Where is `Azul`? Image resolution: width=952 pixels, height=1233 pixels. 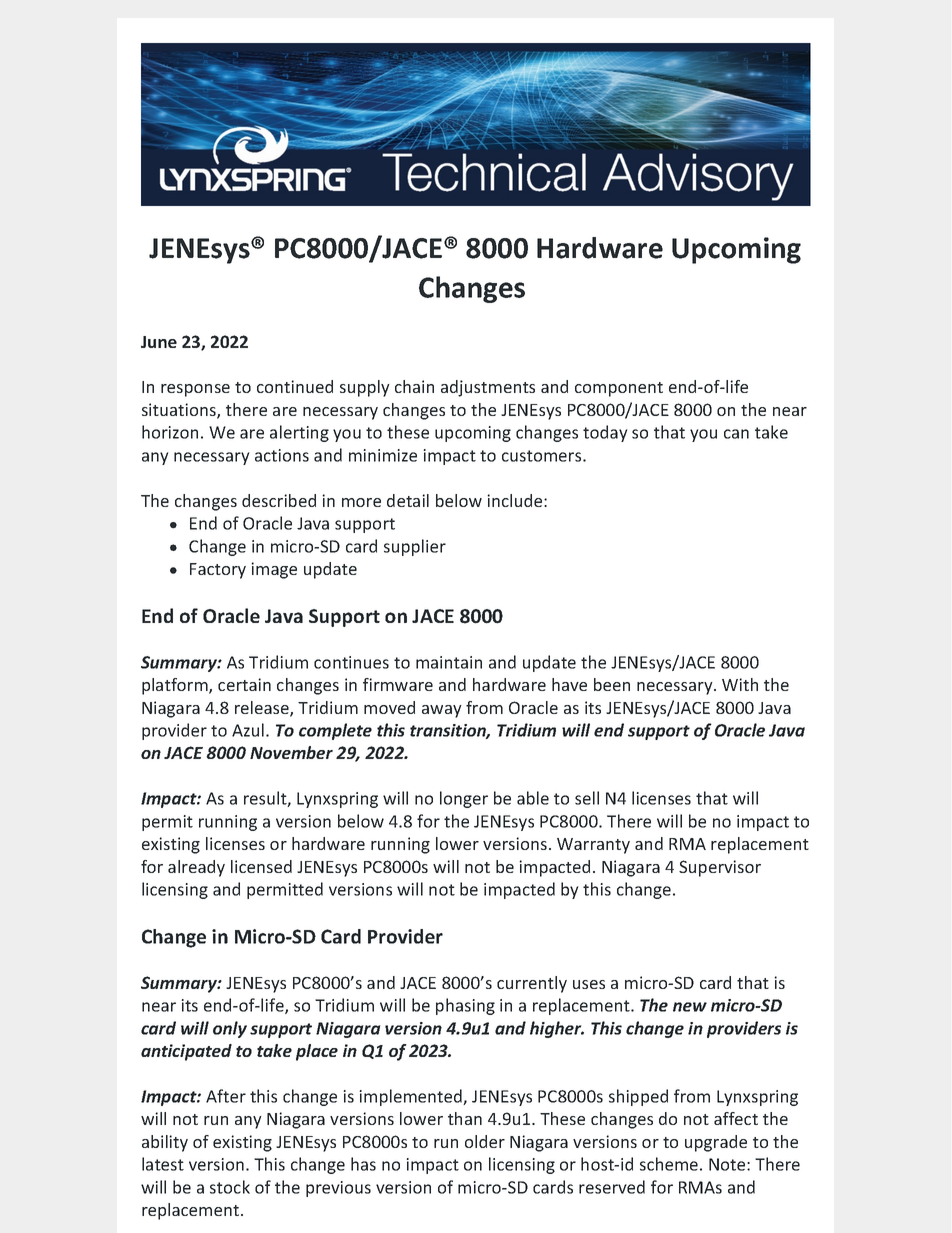
Azul is located at coordinates (248, 730).
